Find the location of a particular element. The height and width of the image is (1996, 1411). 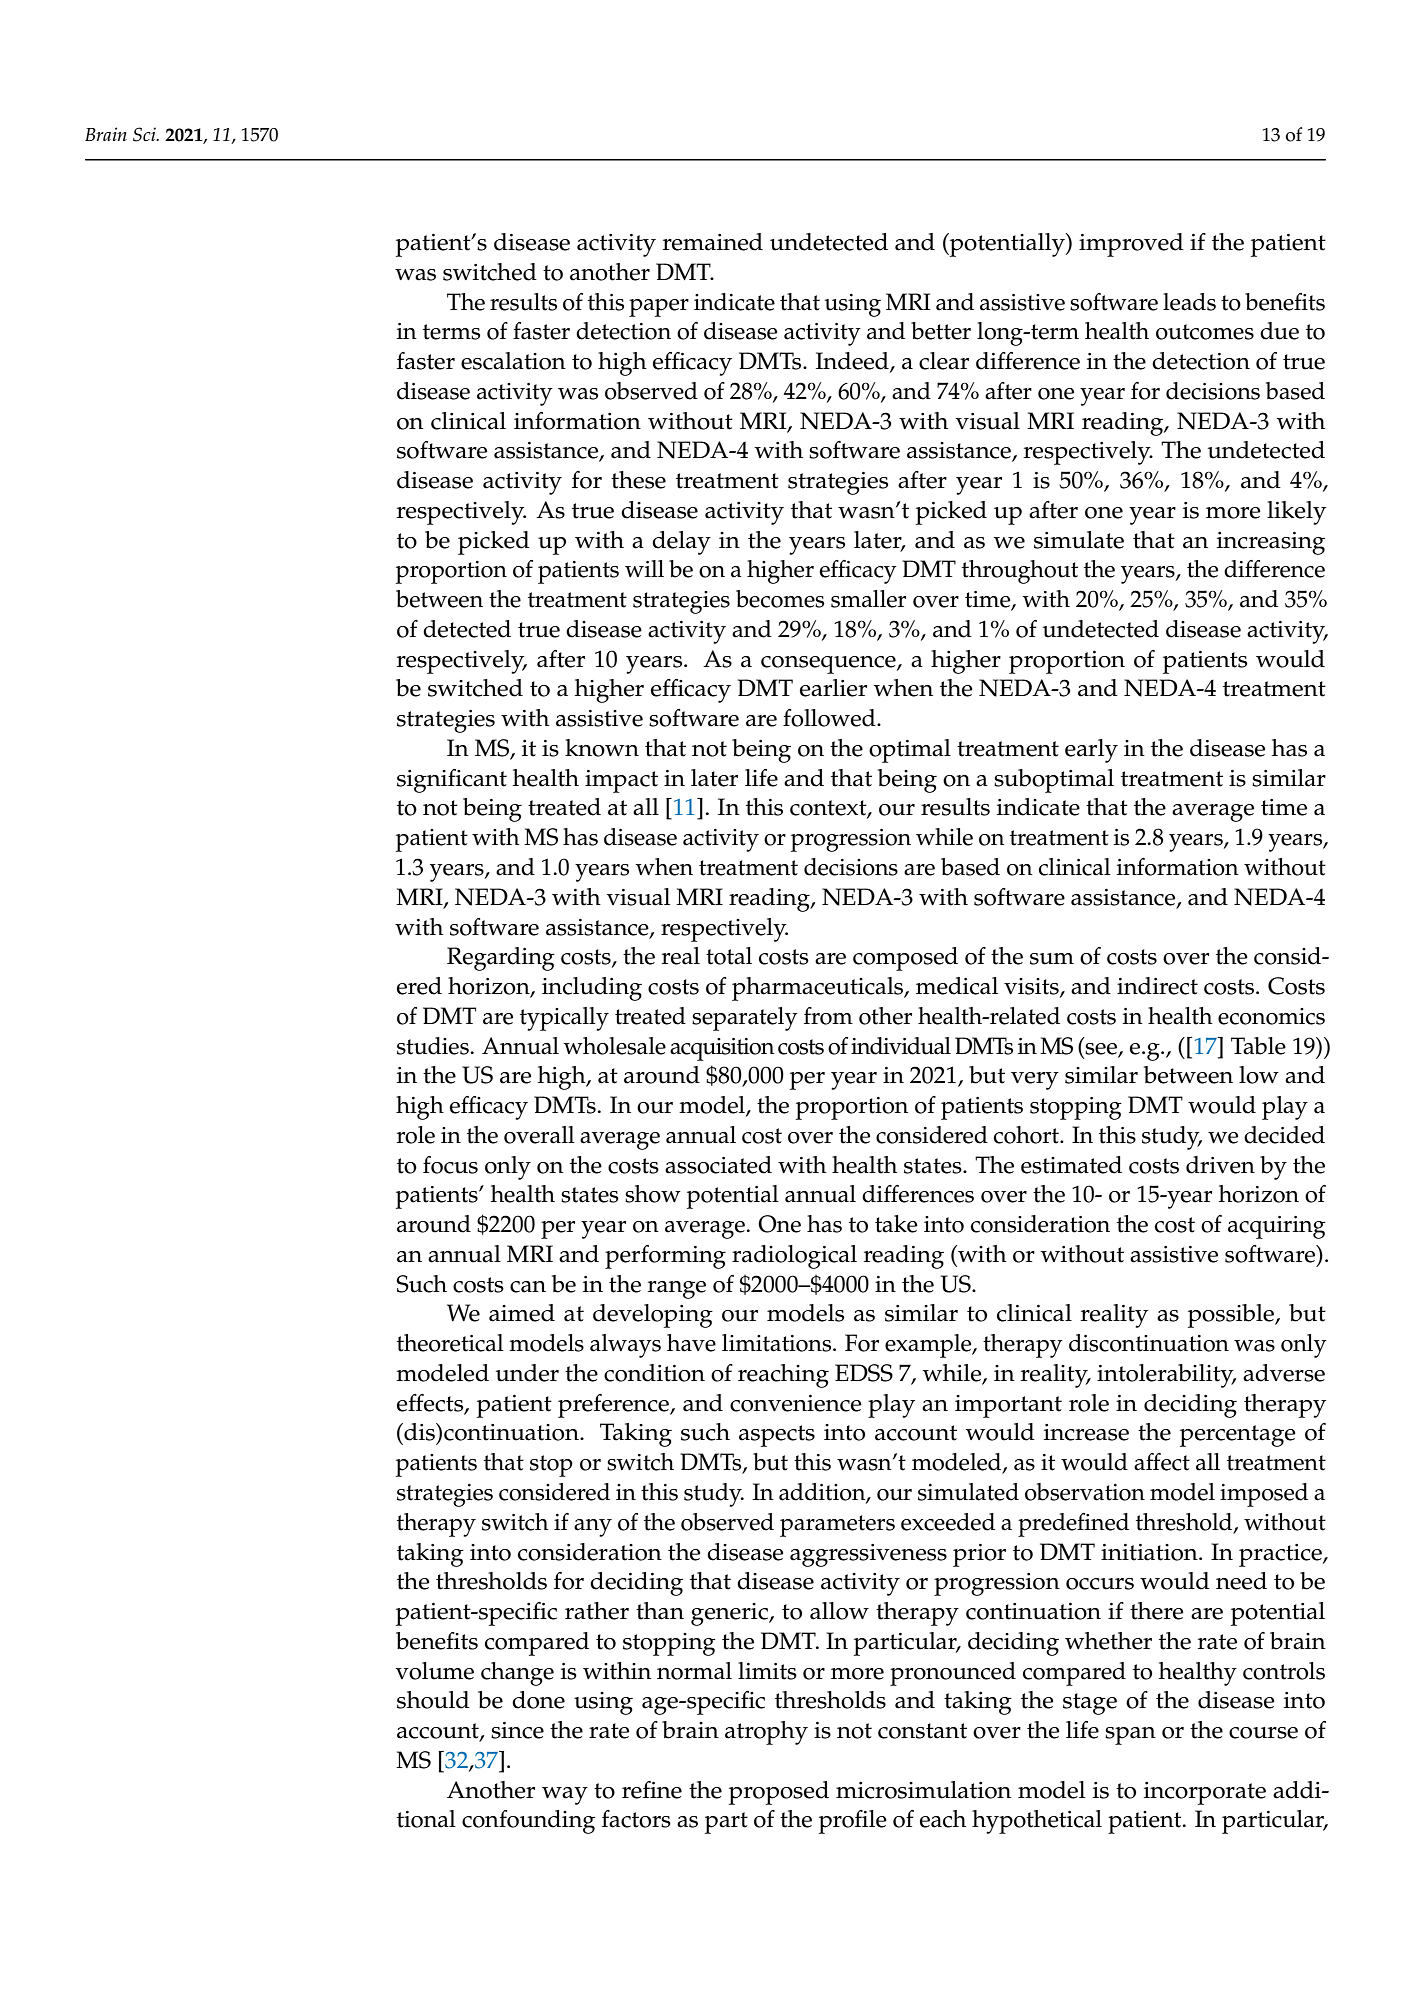

followed is located at coordinates (830, 718).
